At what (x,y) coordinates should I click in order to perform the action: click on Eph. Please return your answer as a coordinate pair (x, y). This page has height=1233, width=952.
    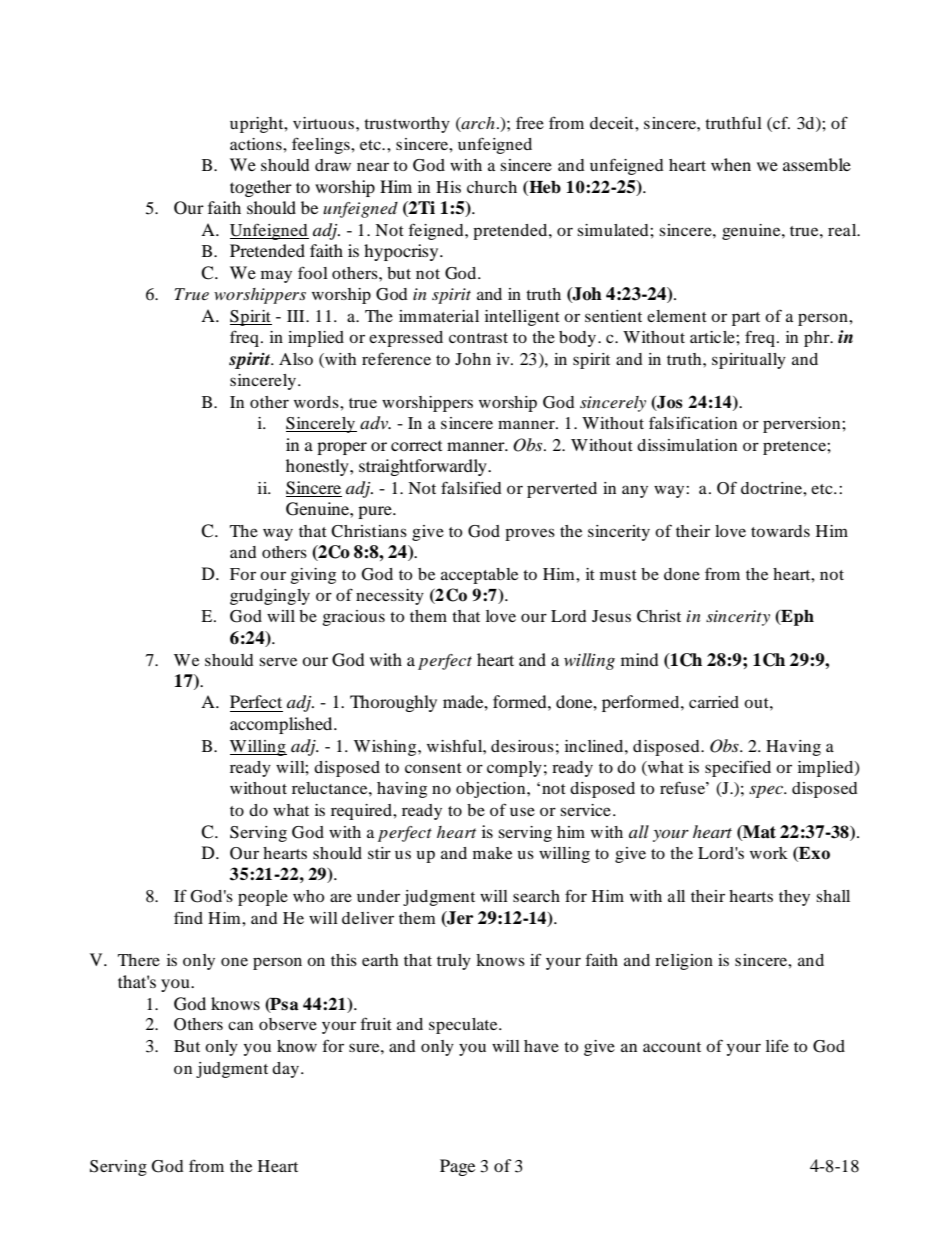
    Looking at the image, I should click on (796, 618).
